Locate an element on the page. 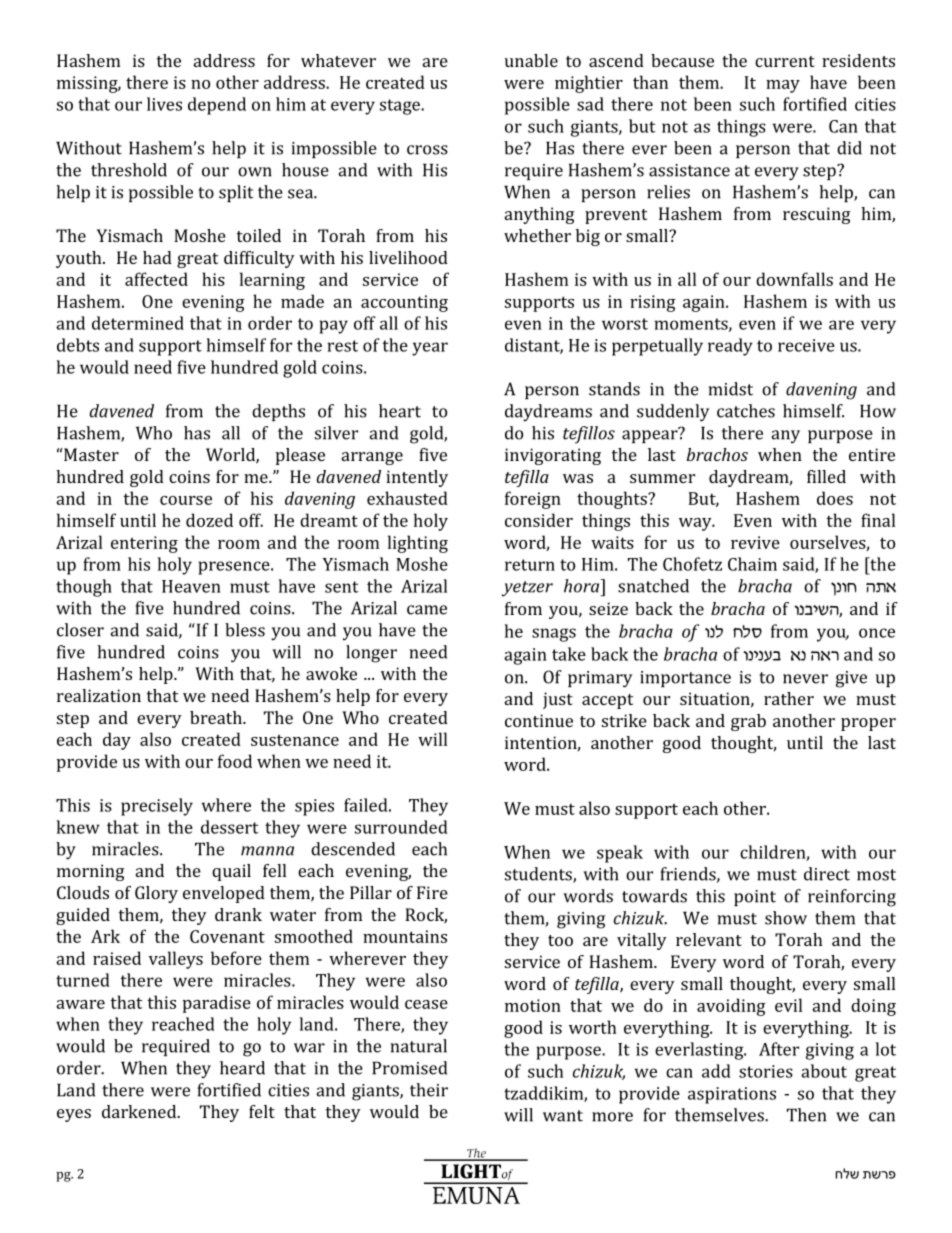 The image size is (952, 1233). determined is located at coordinates (138, 323).
